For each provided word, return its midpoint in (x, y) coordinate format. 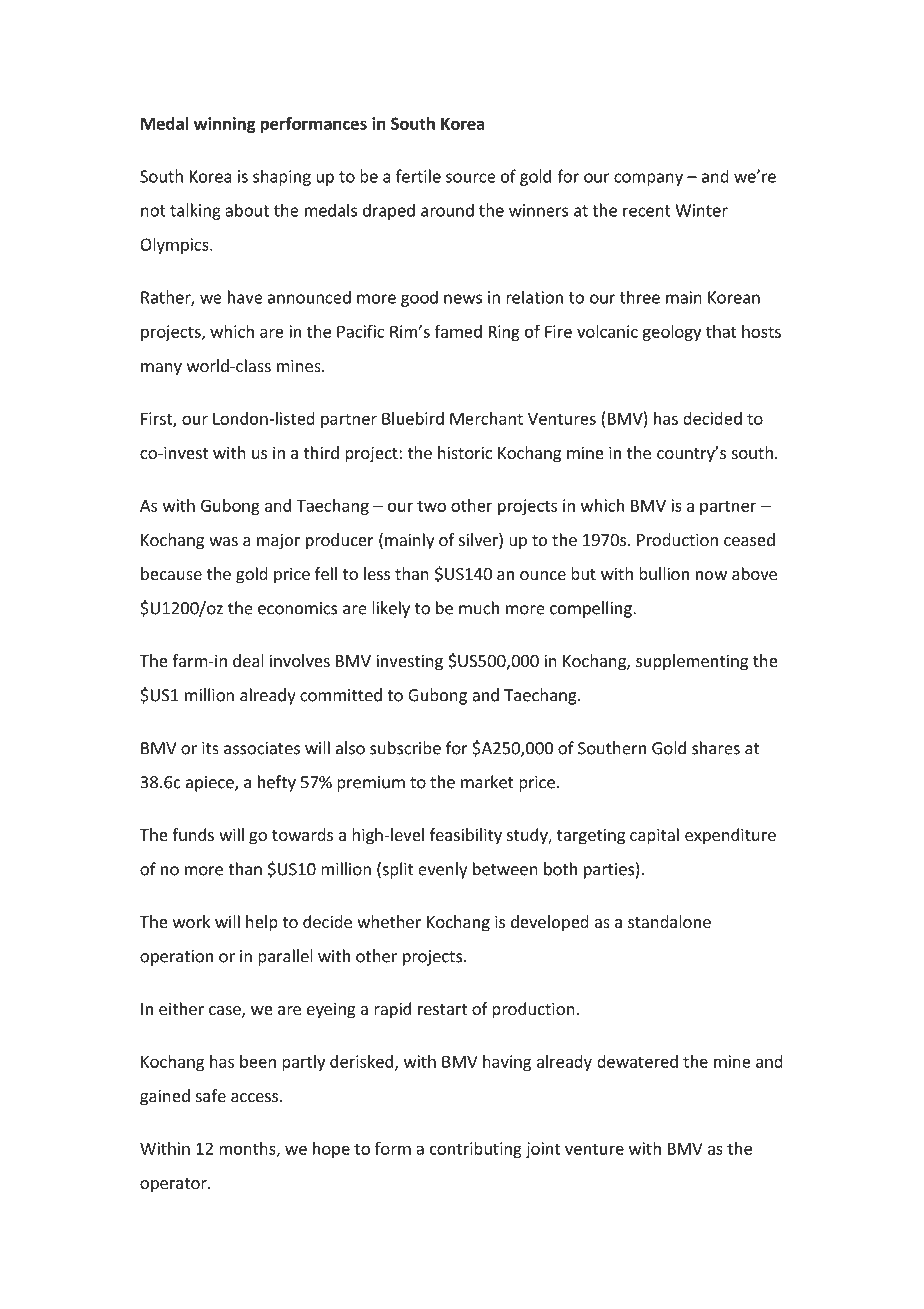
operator (174, 1185)
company (648, 179)
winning (225, 125)
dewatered (637, 1061)
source (471, 178)
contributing (476, 1150)
